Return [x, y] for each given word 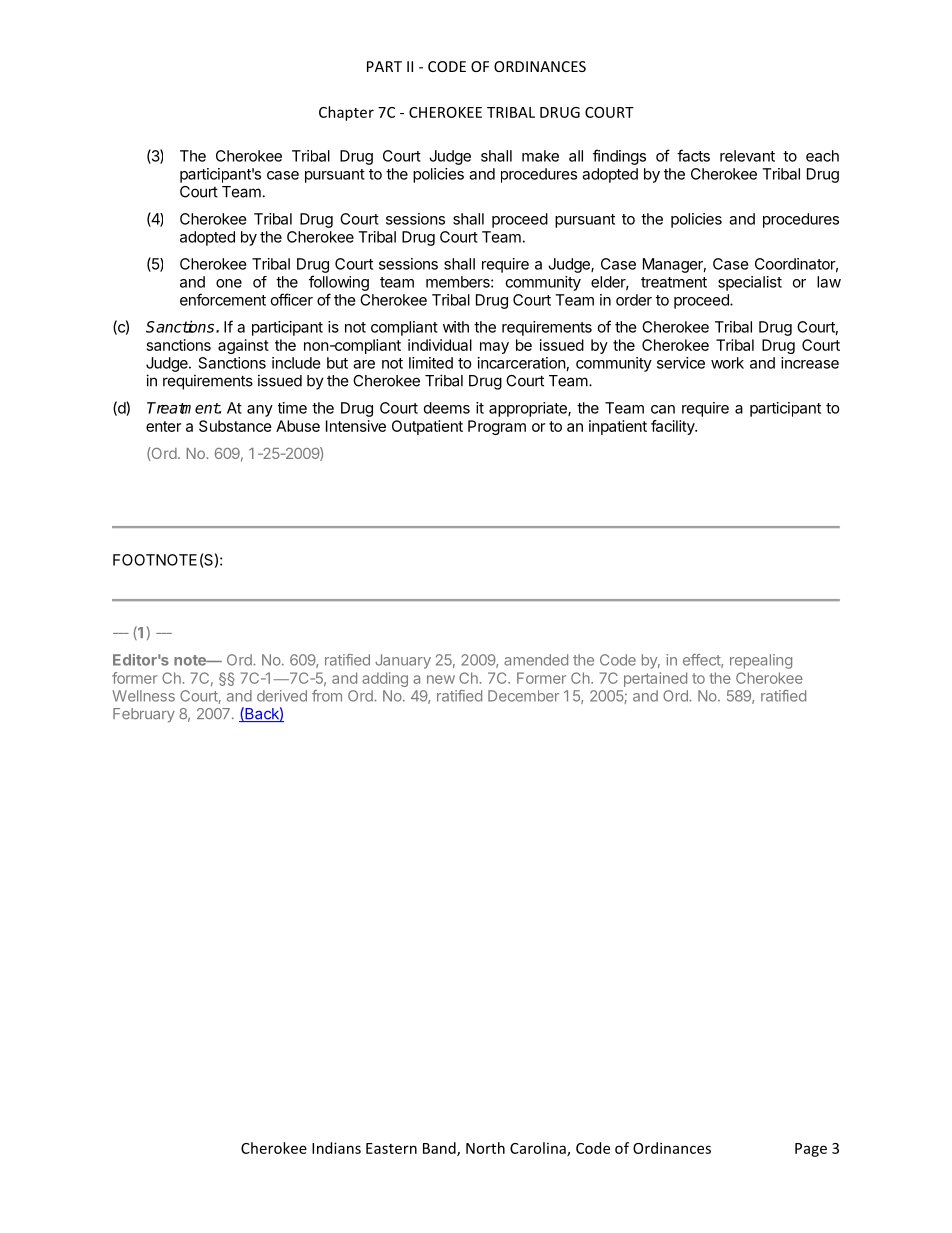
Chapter [346, 113]
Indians [336, 1148]
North [485, 1148]
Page [811, 1150]
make [540, 156]
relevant [747, 156]
